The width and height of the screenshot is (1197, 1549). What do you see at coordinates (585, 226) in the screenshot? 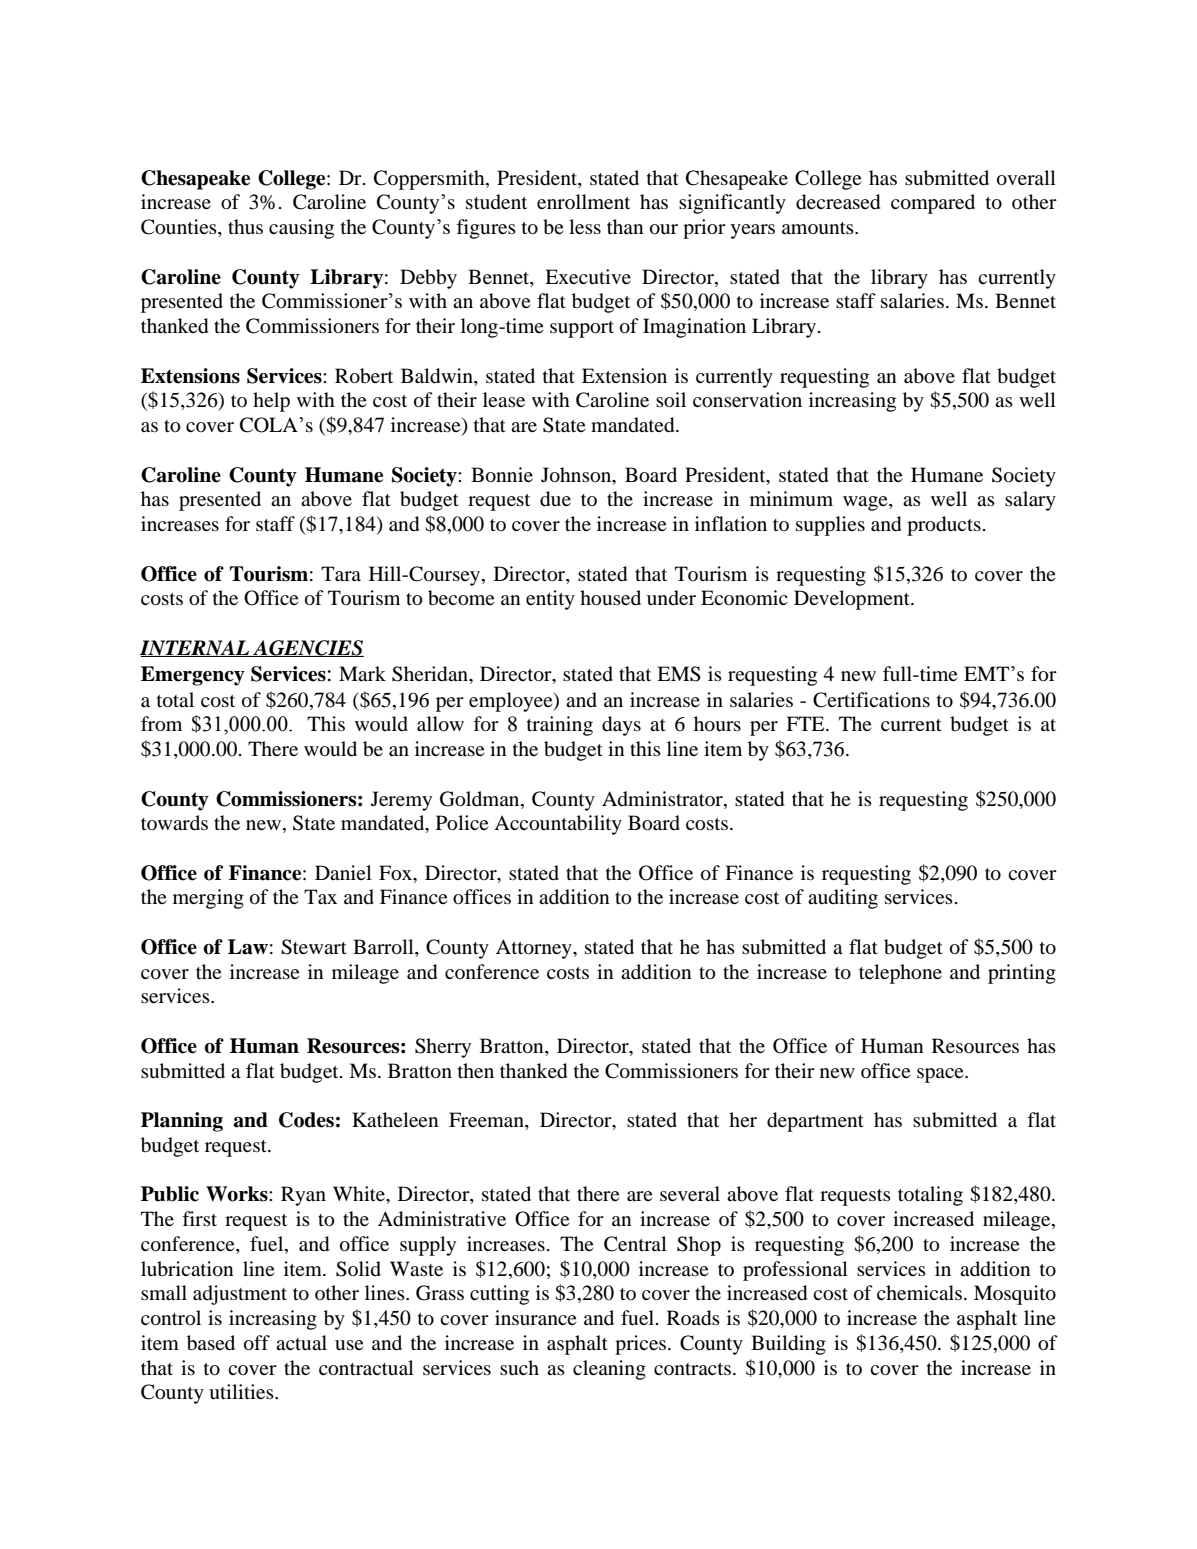
I see `less` at bounding box center [585, 226].
